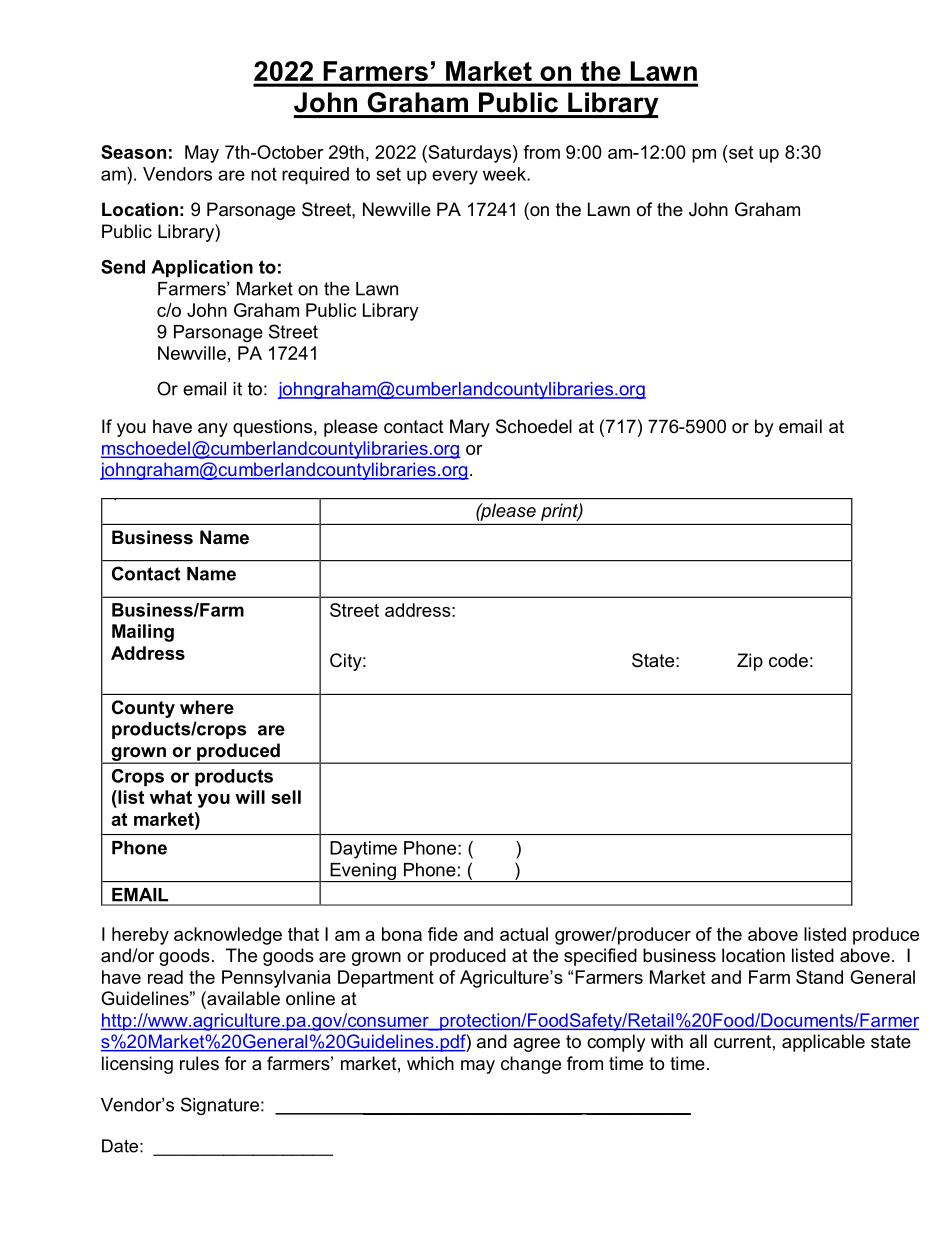  What do you see at coordinates (470, 428) in the screenshot?
I see `Mary` at bounding box center [470, 428].
